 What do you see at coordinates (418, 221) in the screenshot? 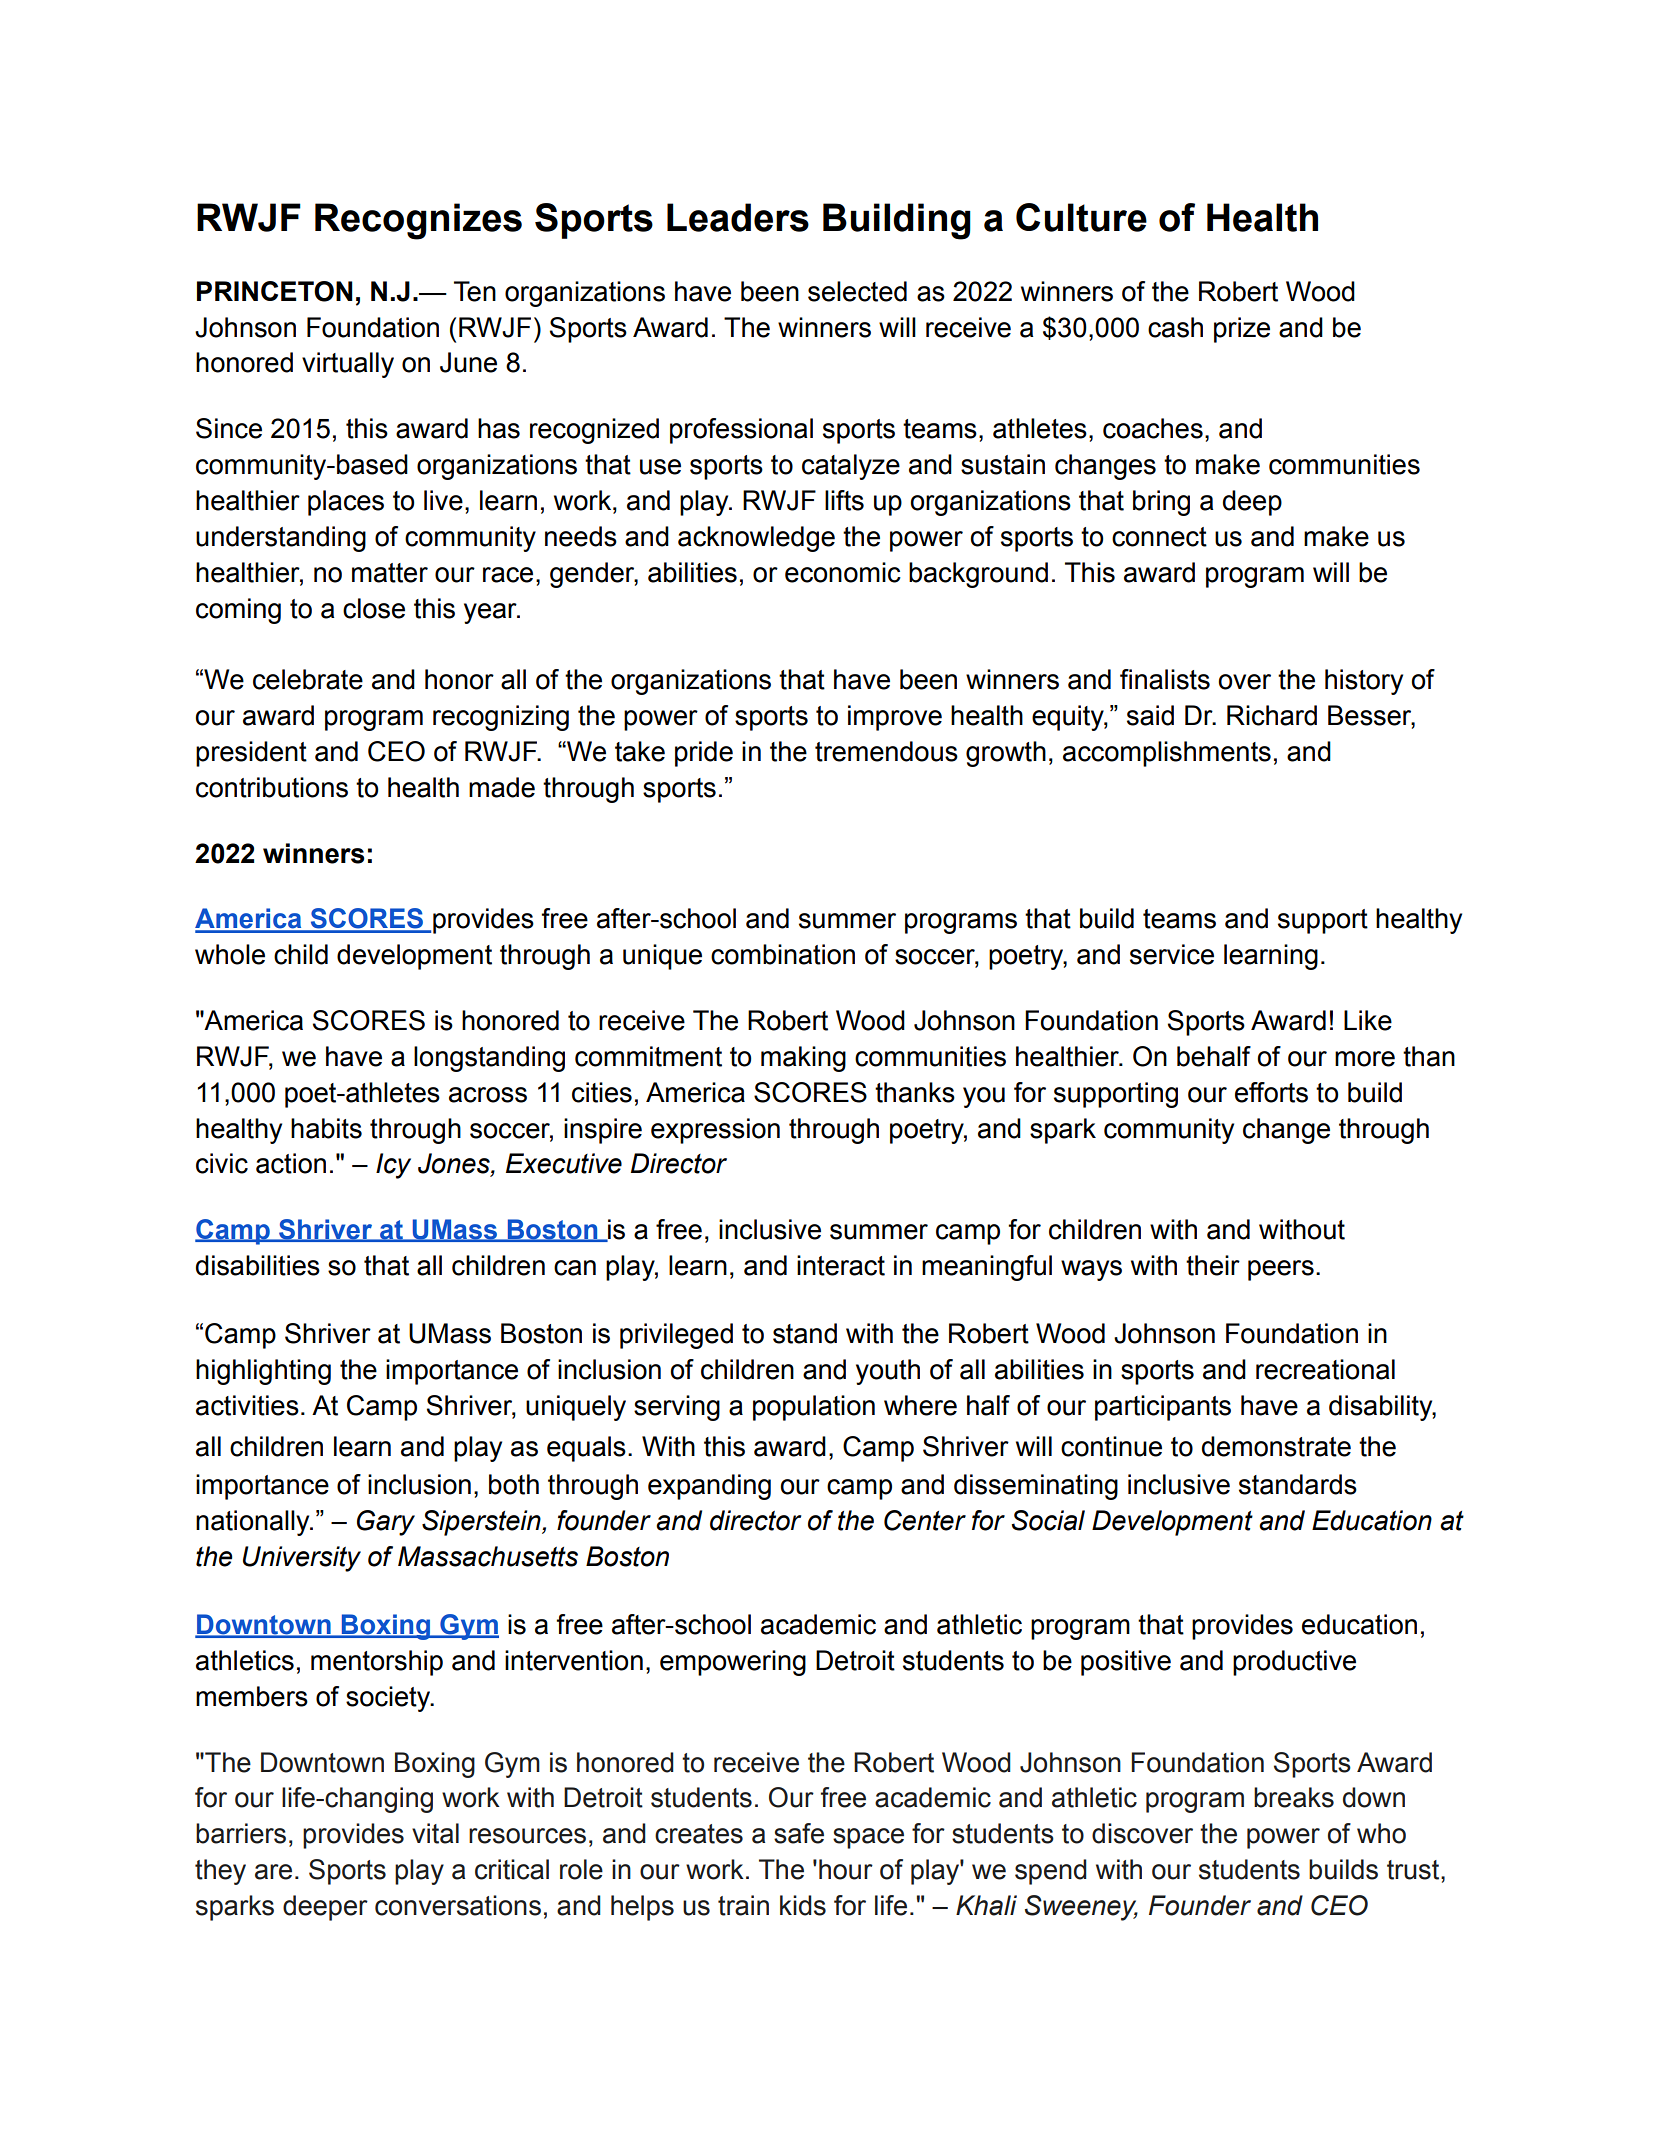
I see `Recognizes` at bounding box center [418, 221].
